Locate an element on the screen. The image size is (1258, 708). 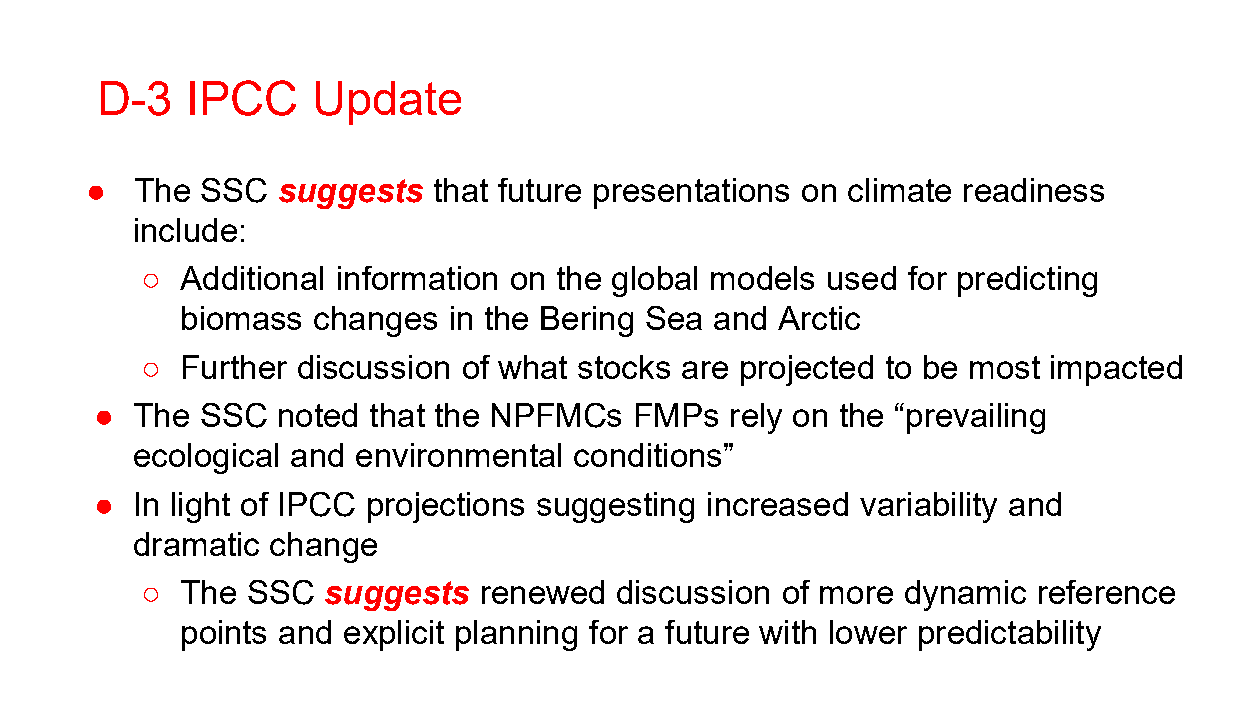
presentations is located at coordinates (691, 193).
